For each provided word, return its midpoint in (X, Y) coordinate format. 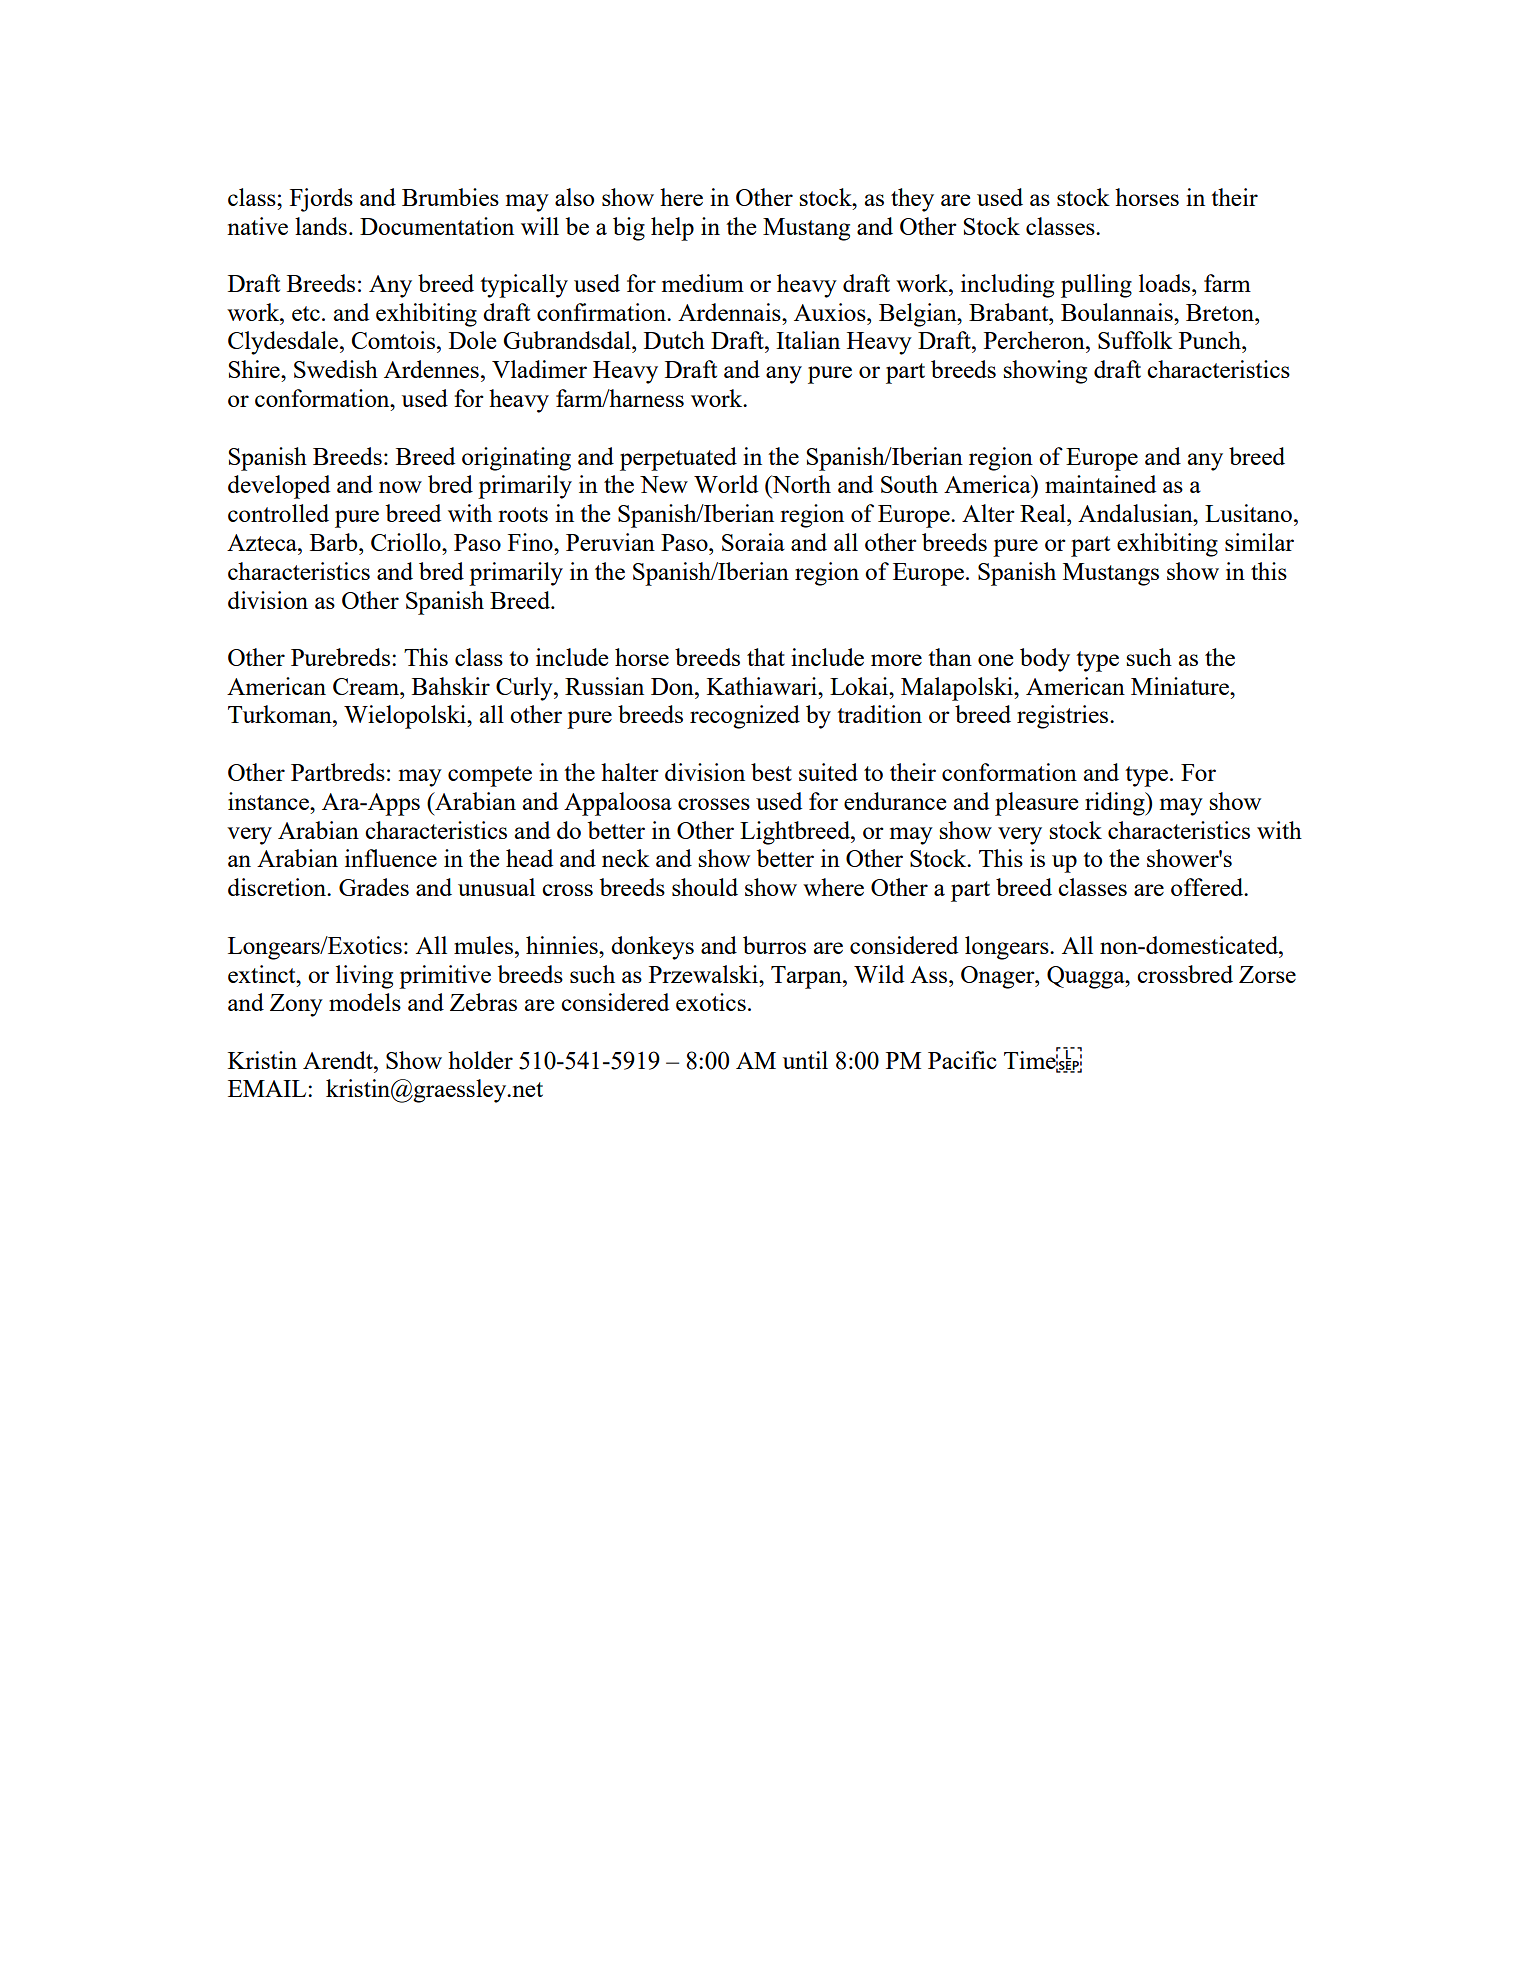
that (766, 657)
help (672, 229)
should (705, 887)
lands (321, 226)
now (400, 487)
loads (1166, 283)
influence (391, 858)
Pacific (962, 1060)
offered (1208, 887)
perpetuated (678, 459)
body (1045, 660)
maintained (1100, 484)
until (805, 1060)
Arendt (339, 1060)
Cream (367, 686)
